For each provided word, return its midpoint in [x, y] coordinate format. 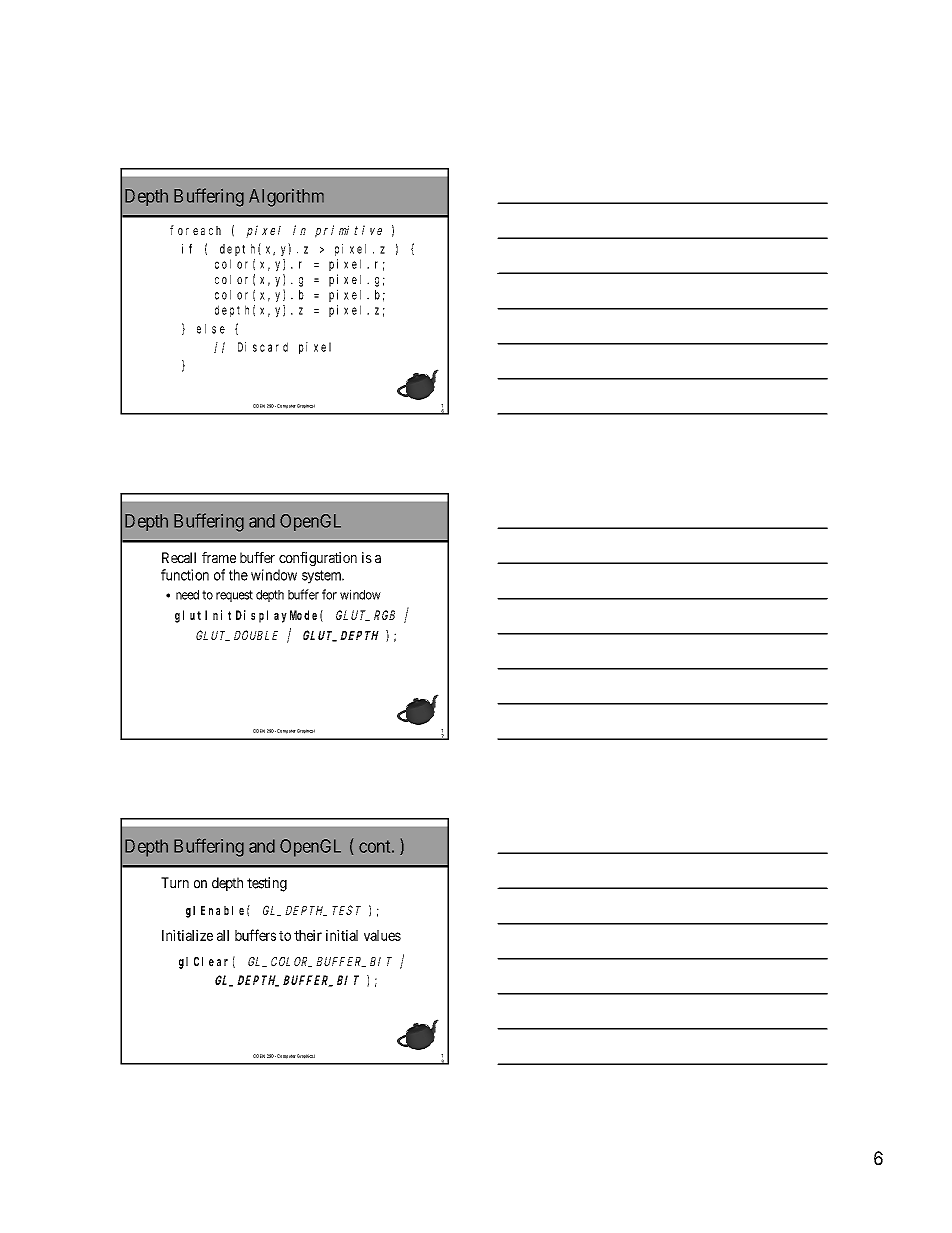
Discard [263, 347]
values [382, 935]
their [308, 935]
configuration [318, 559]
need [187, 595]
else [211, 329]
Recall [179, 557]
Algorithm [286, 198]
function [185, 575]
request [234, 596]
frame [219, 557]
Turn [175, 882]
